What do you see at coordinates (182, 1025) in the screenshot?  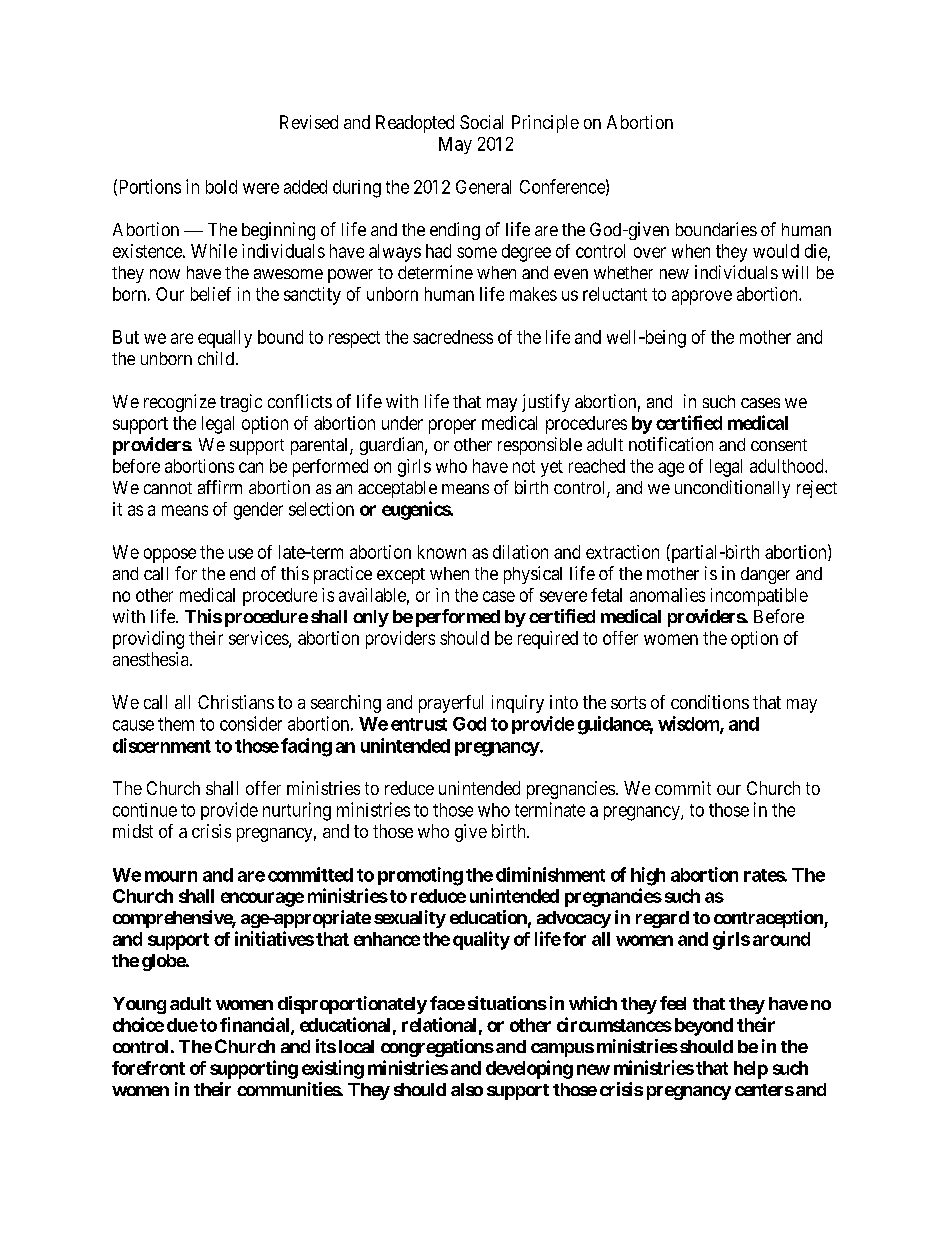 I see `due` at bounding box center [182, 1025].
